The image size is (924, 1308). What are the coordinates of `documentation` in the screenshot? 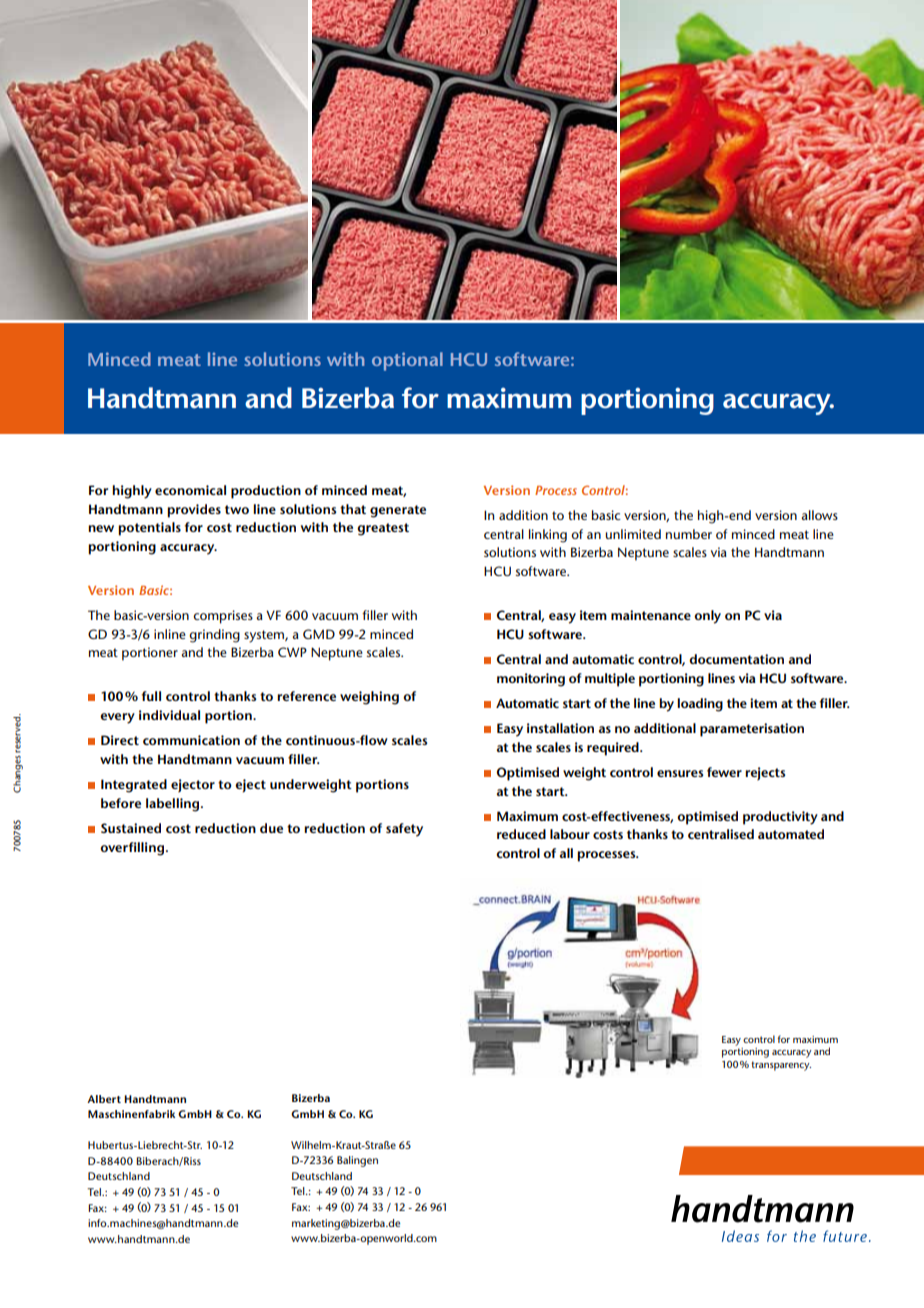 It's located at (736, 659).
